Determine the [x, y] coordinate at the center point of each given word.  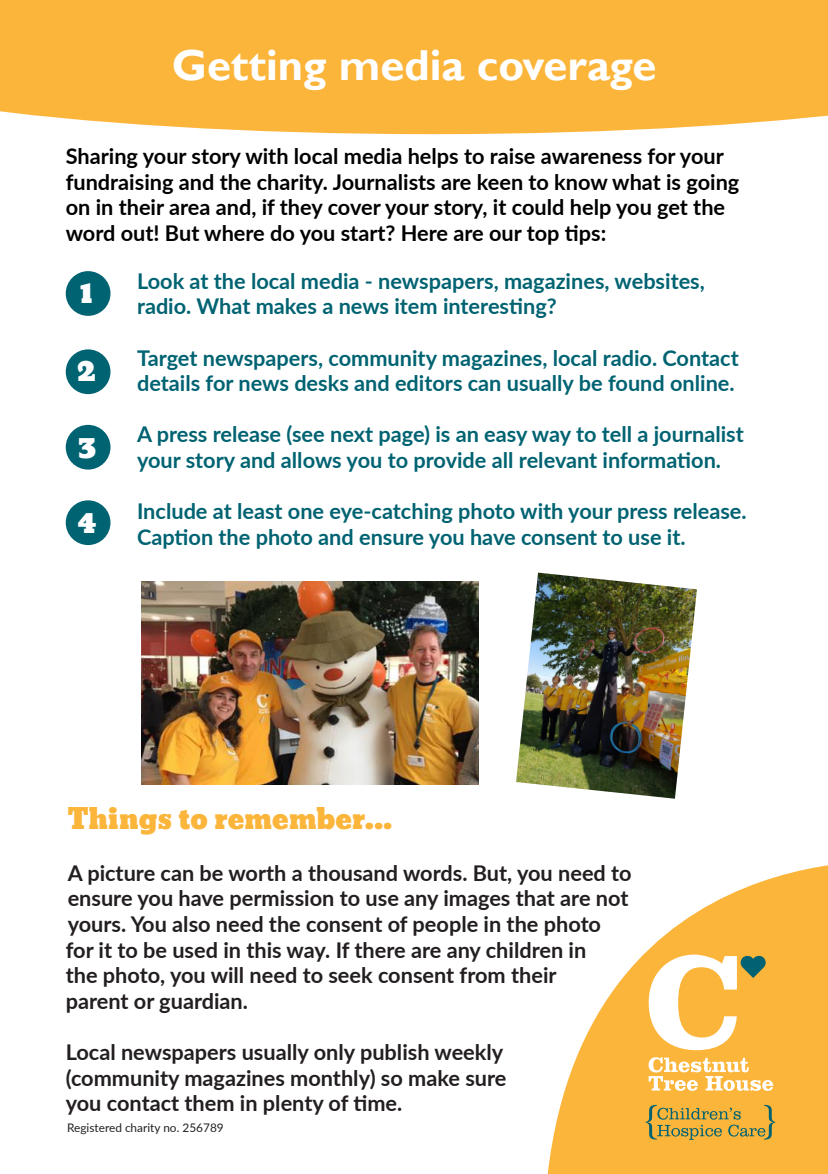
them [209, 1103]
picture [121, 875]
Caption [175, 539]
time [376, 1103]
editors [428, 383]
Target [167, 360]
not [612, 898]
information [660, 460]
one [306, 513]
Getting [250, 70]
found [636, 383]
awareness [591, 158]
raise [513, 156]
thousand [352, 873]
